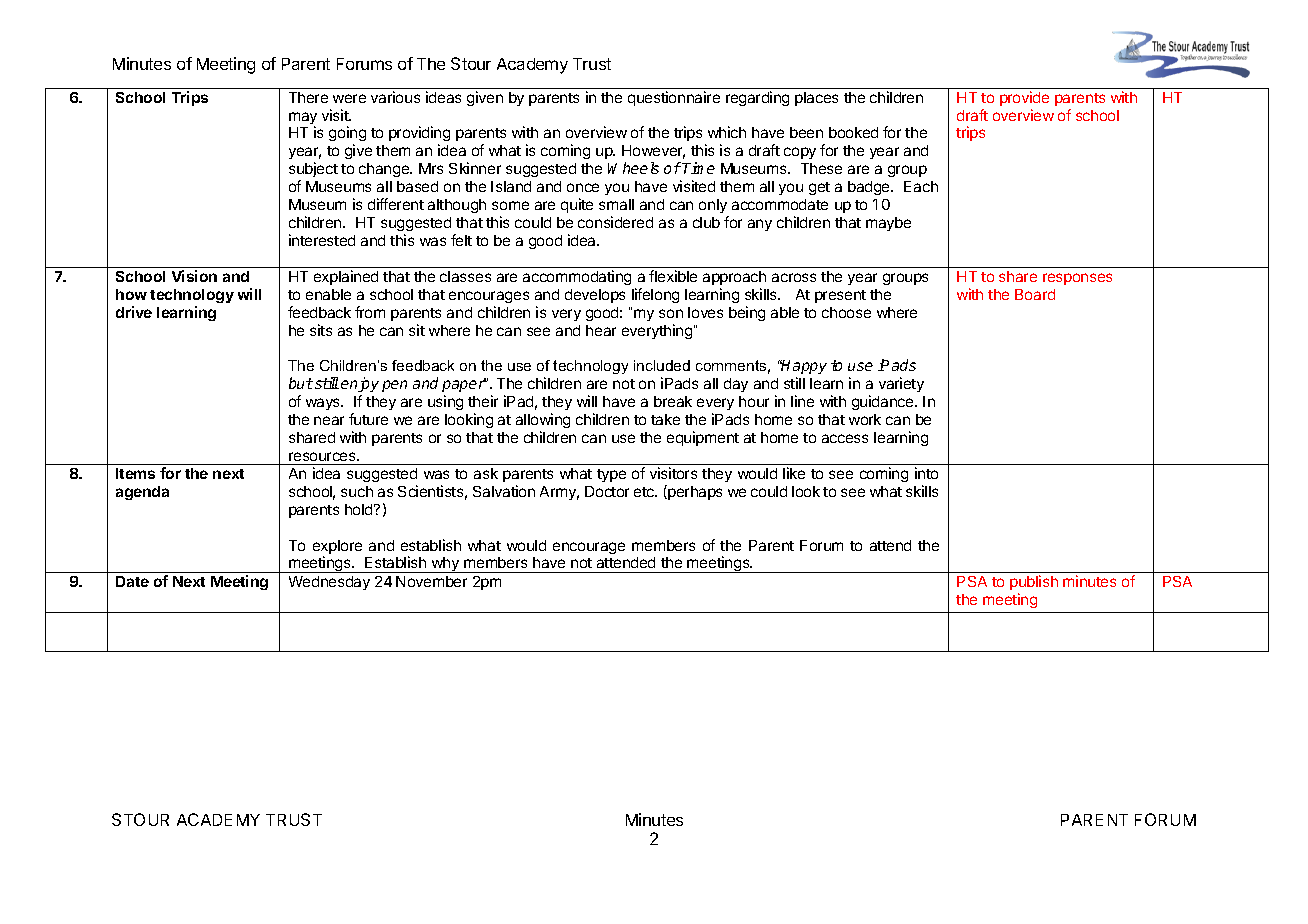  Describe the element at coordinates (853, 132) in the screenshot. I see `booked` at that location.
